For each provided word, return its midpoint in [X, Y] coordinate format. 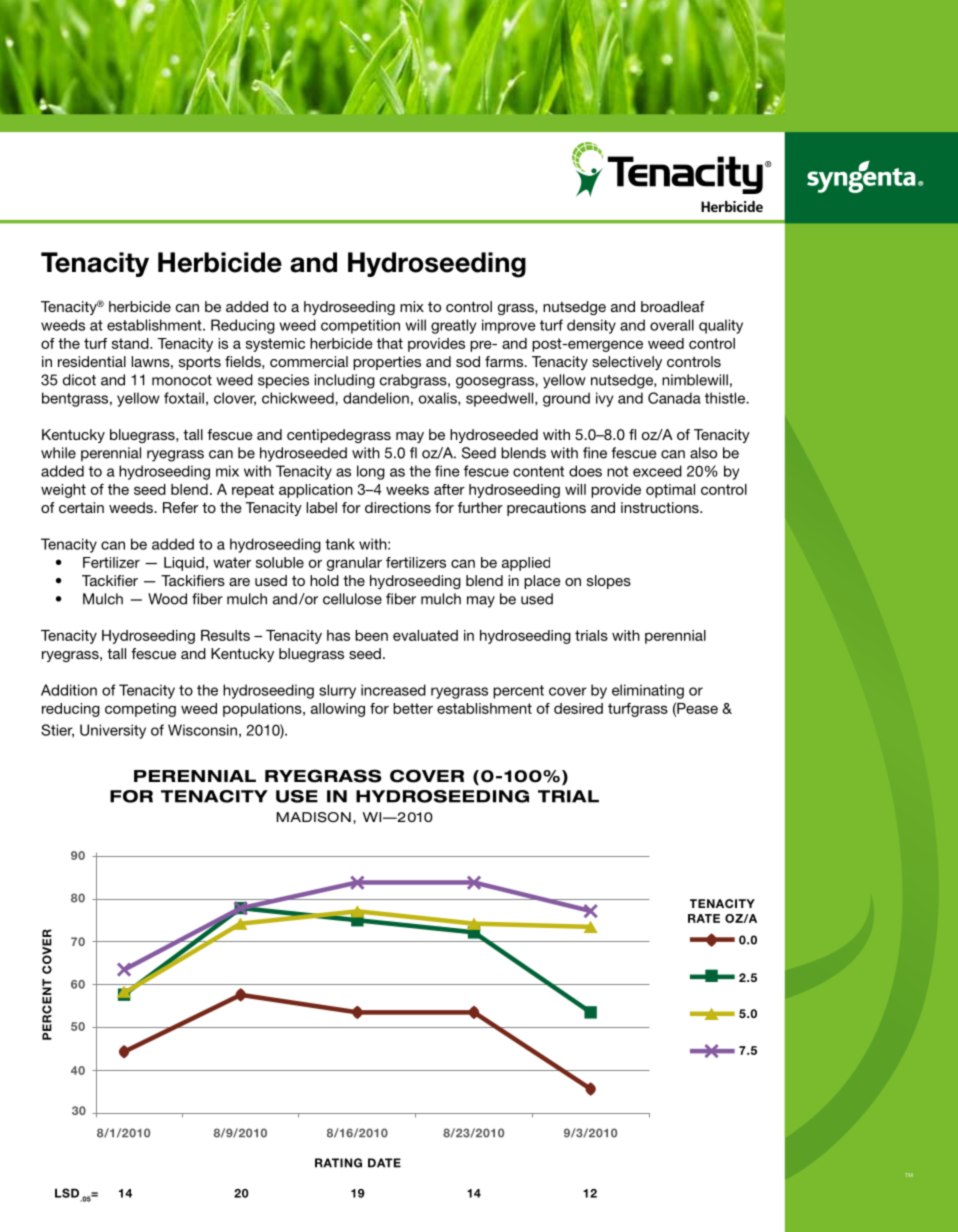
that [390, 343]
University [113, 731]
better [413, 708]
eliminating [648, 691]
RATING [338, 1163]
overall [672, 325]
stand [131, 343]
